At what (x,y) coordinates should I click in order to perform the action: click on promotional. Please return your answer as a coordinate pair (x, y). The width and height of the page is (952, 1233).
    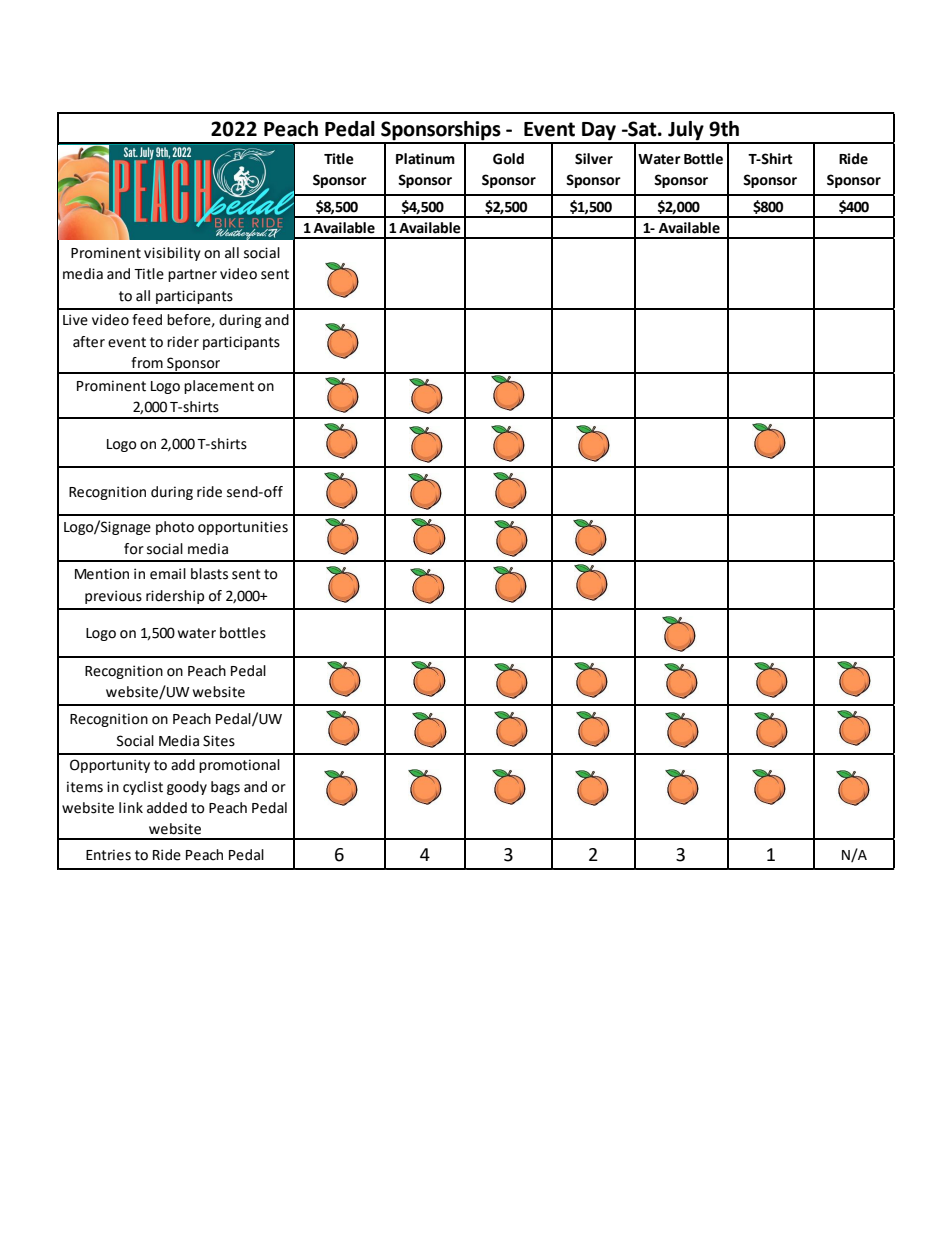
    Looking at the image, I should click on (239, 766).
